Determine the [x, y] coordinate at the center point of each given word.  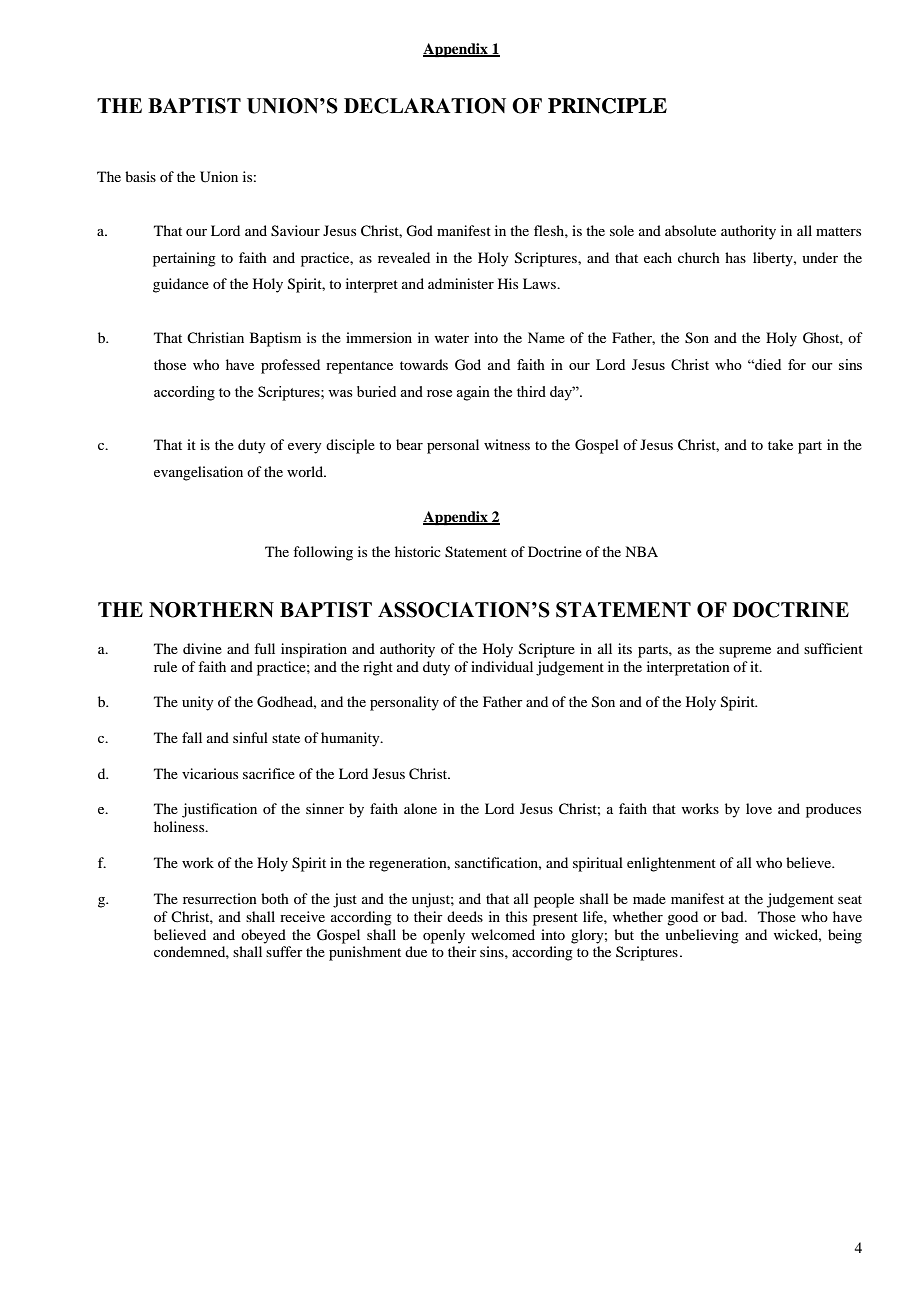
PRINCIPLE [607, 106]
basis [140, 176]
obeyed [263, 936]
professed [290, 366]
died [767, 364]
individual [502, 666]
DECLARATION [425, 106]
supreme [745, 652]
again [473, 393]
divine [202, 648]
